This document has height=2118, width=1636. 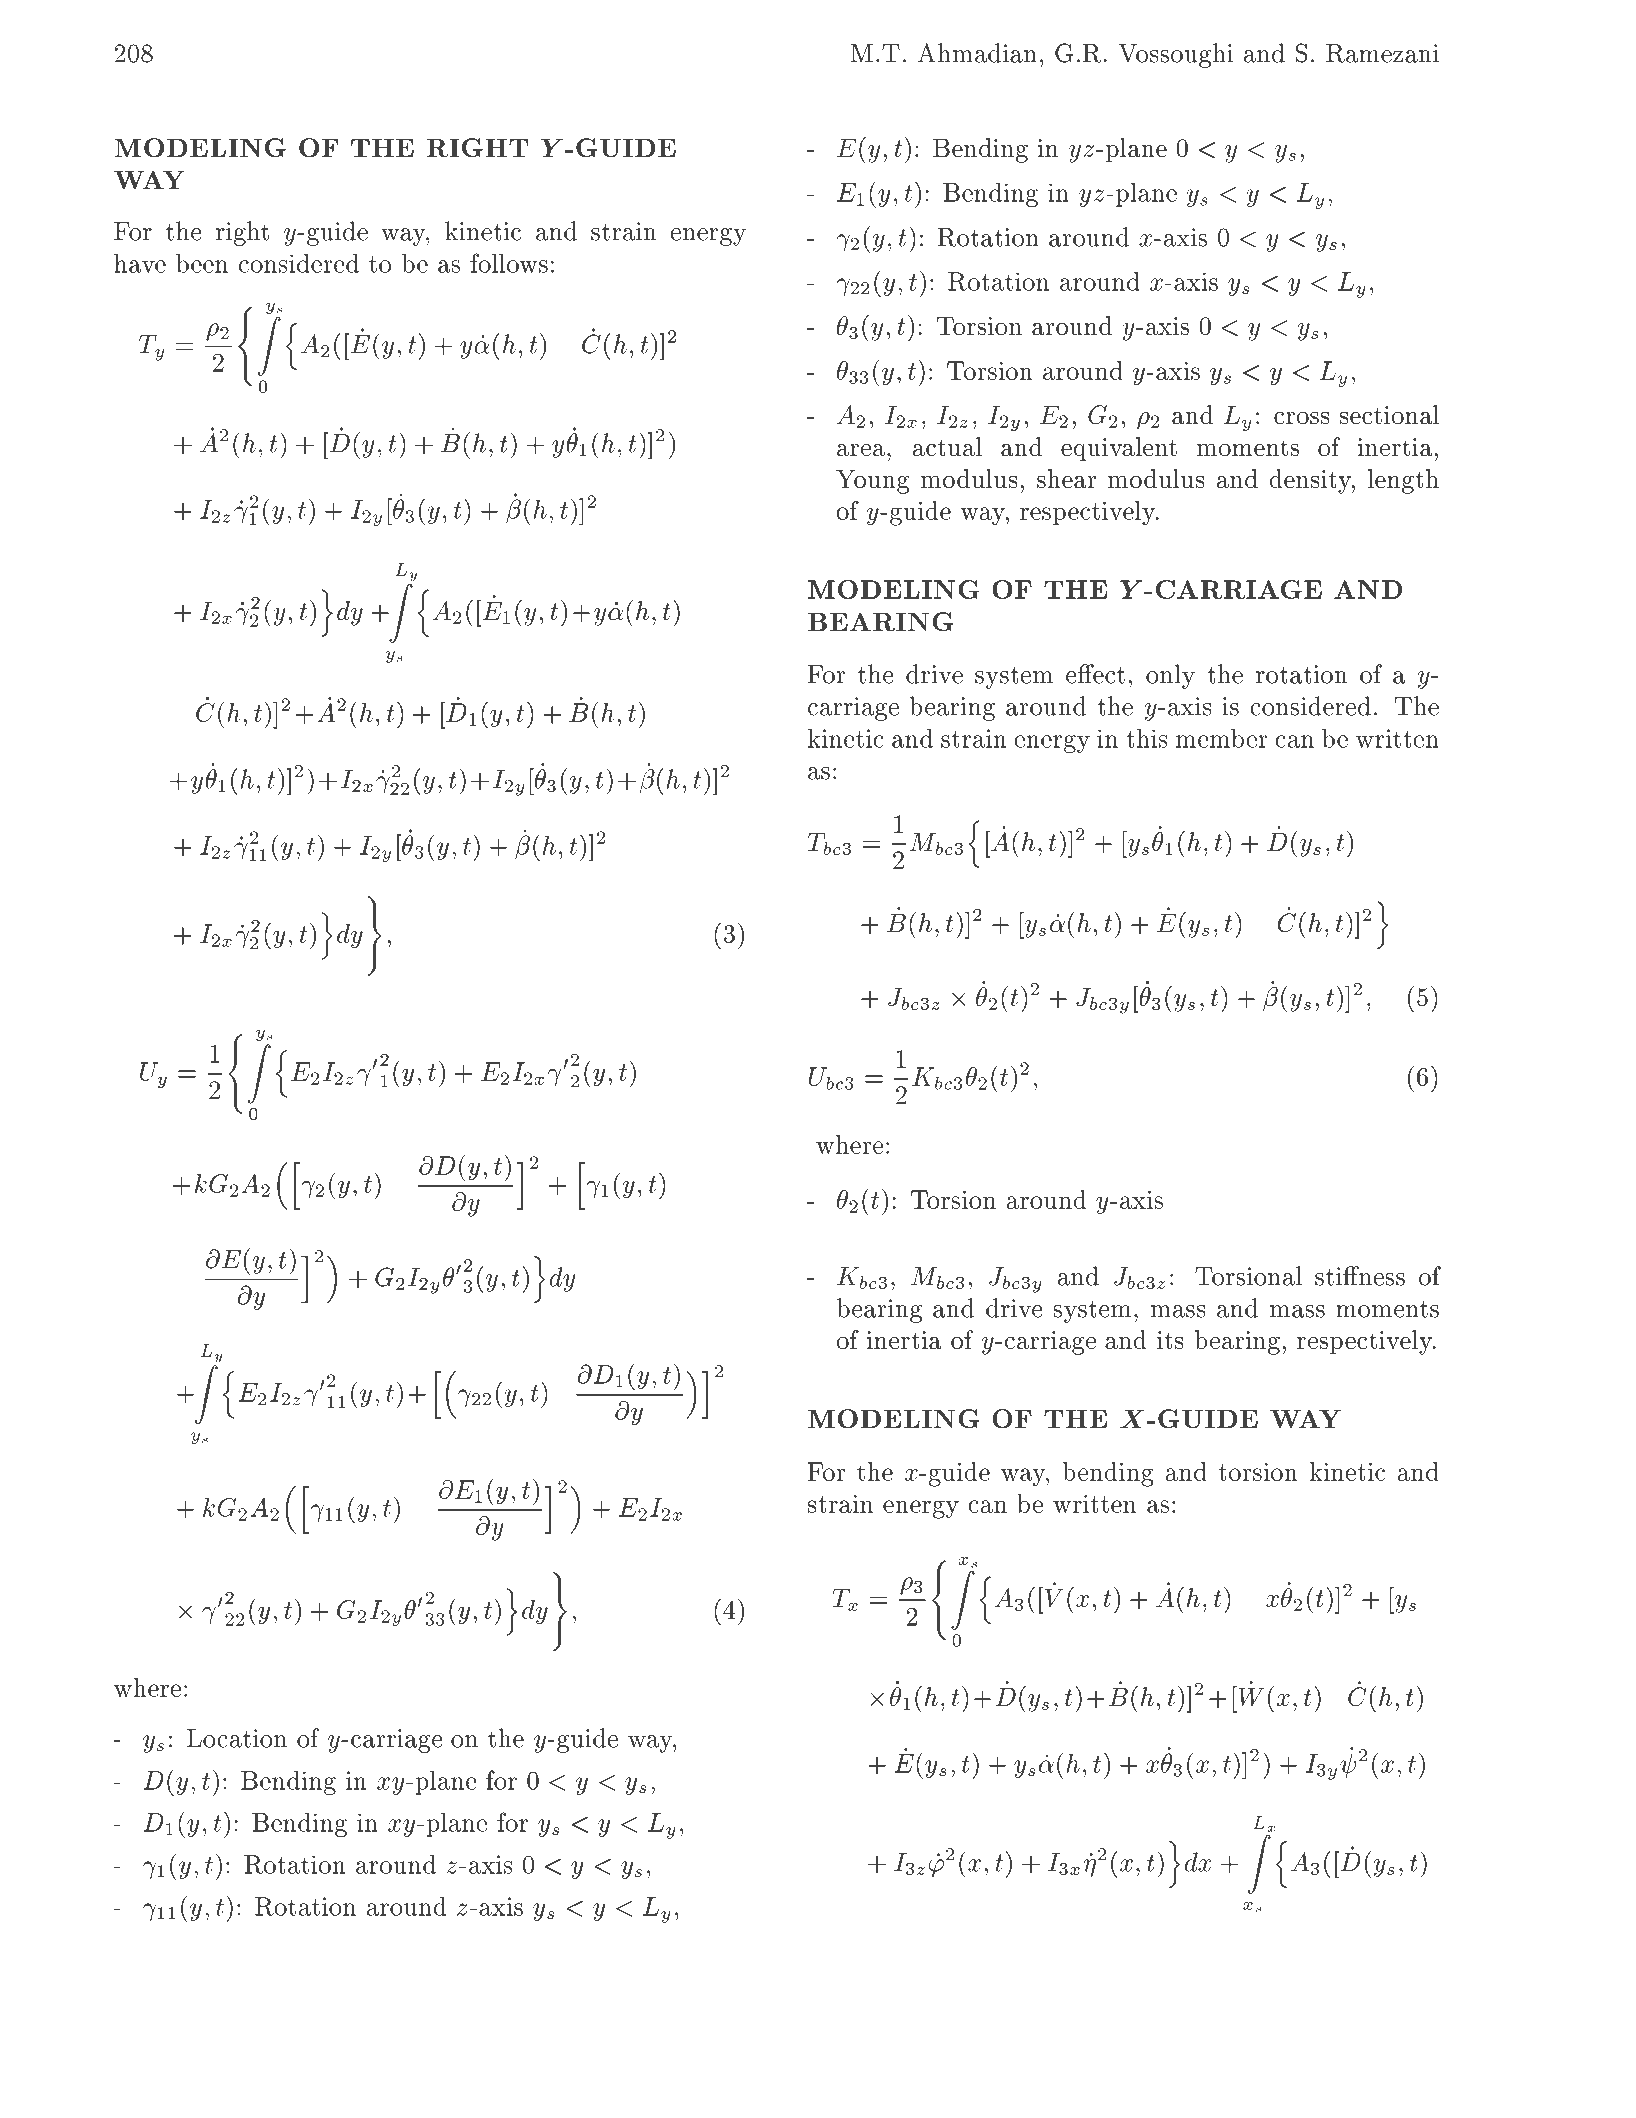 I want to click on length, so click(x=1403, y=481).
